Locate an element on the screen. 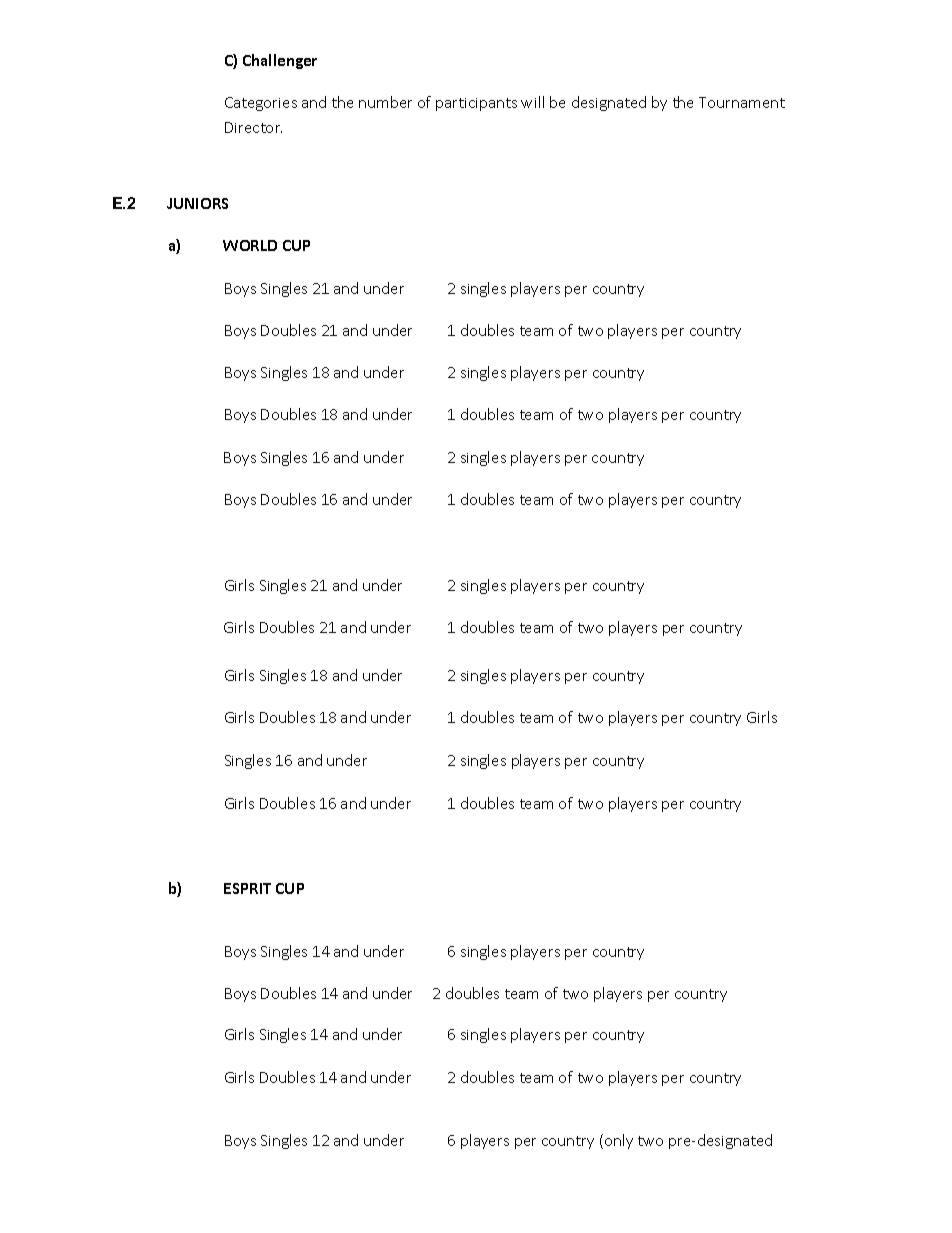 This screenshot has height=1233, width=952. number is located at coordinates (385, 102).
